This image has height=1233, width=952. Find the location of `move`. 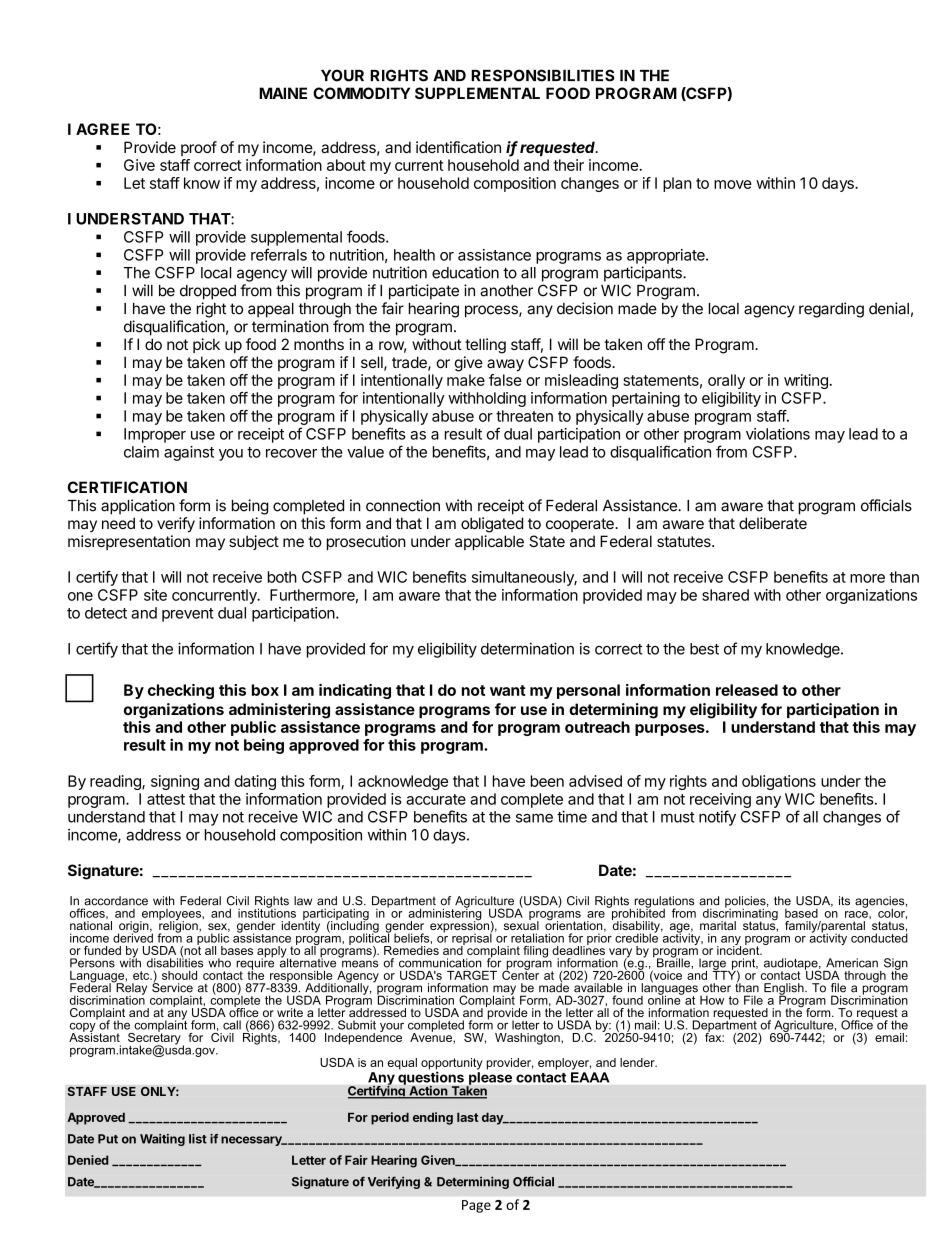

move is located at coordinates (733, 184).
